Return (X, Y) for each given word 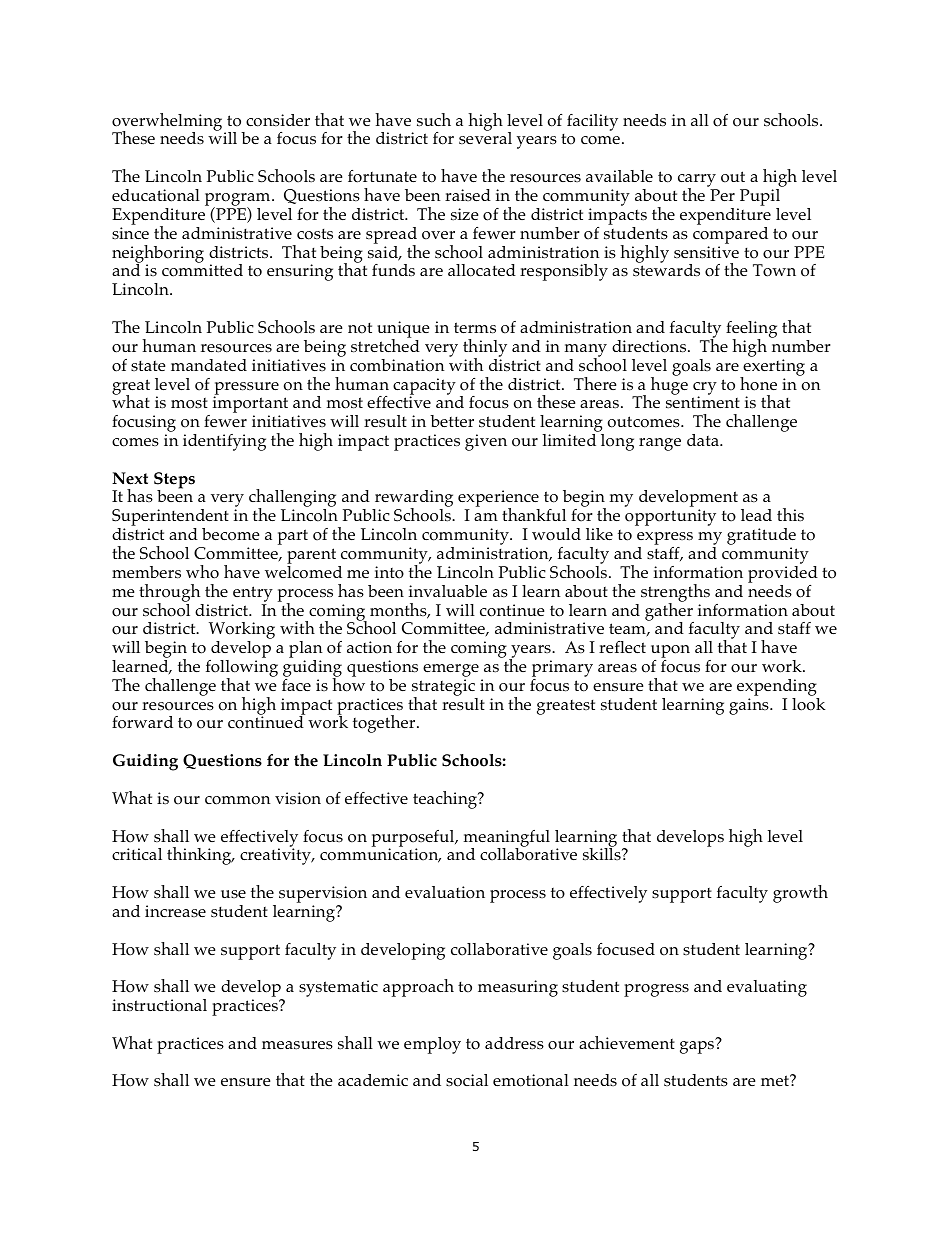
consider (278, 120)
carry (698, 182)
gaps (698, 1046)
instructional (159, 1005)
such (434, 120)
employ (432, 1045)
